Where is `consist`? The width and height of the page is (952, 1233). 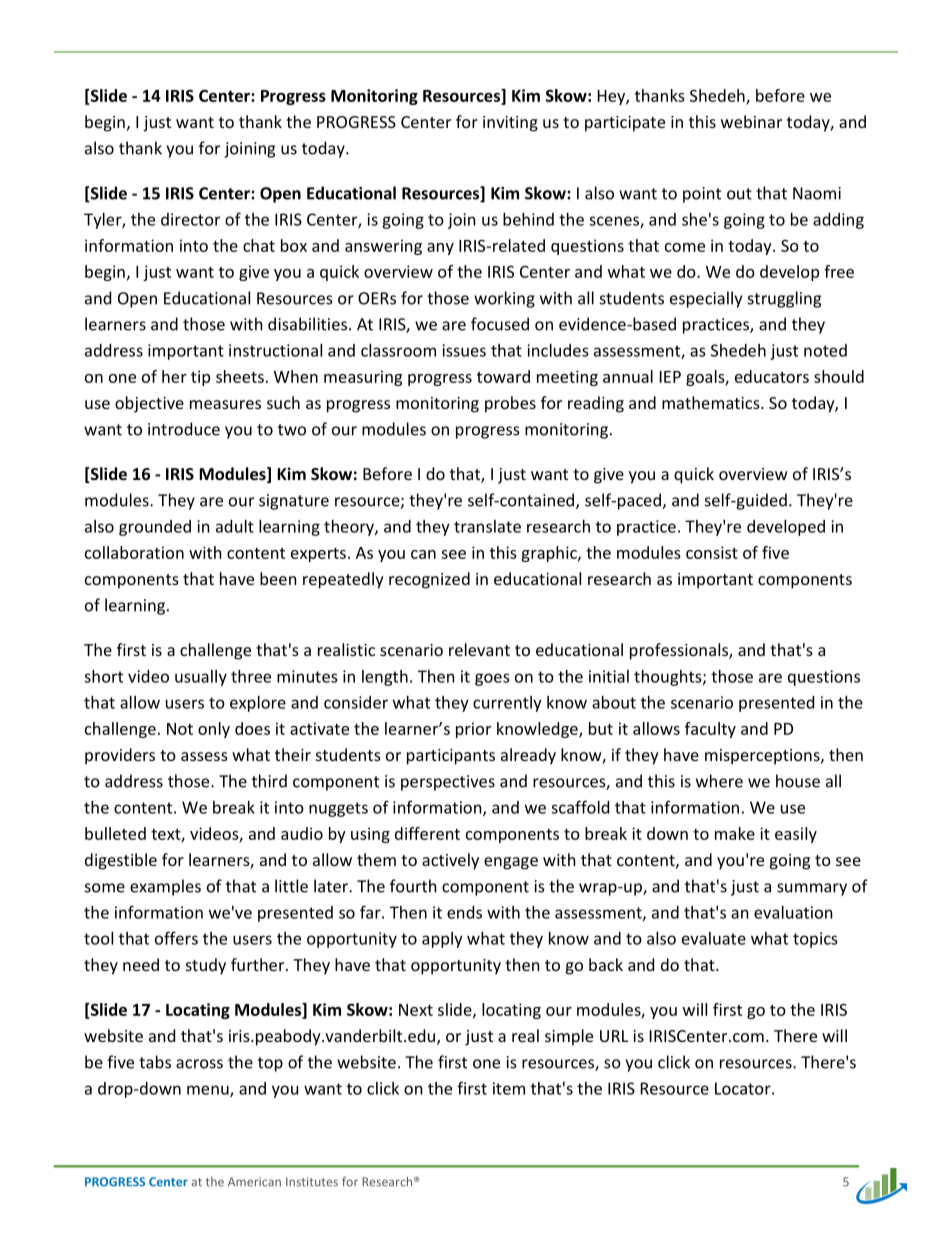 consist is located at coordinates (712, 552).
